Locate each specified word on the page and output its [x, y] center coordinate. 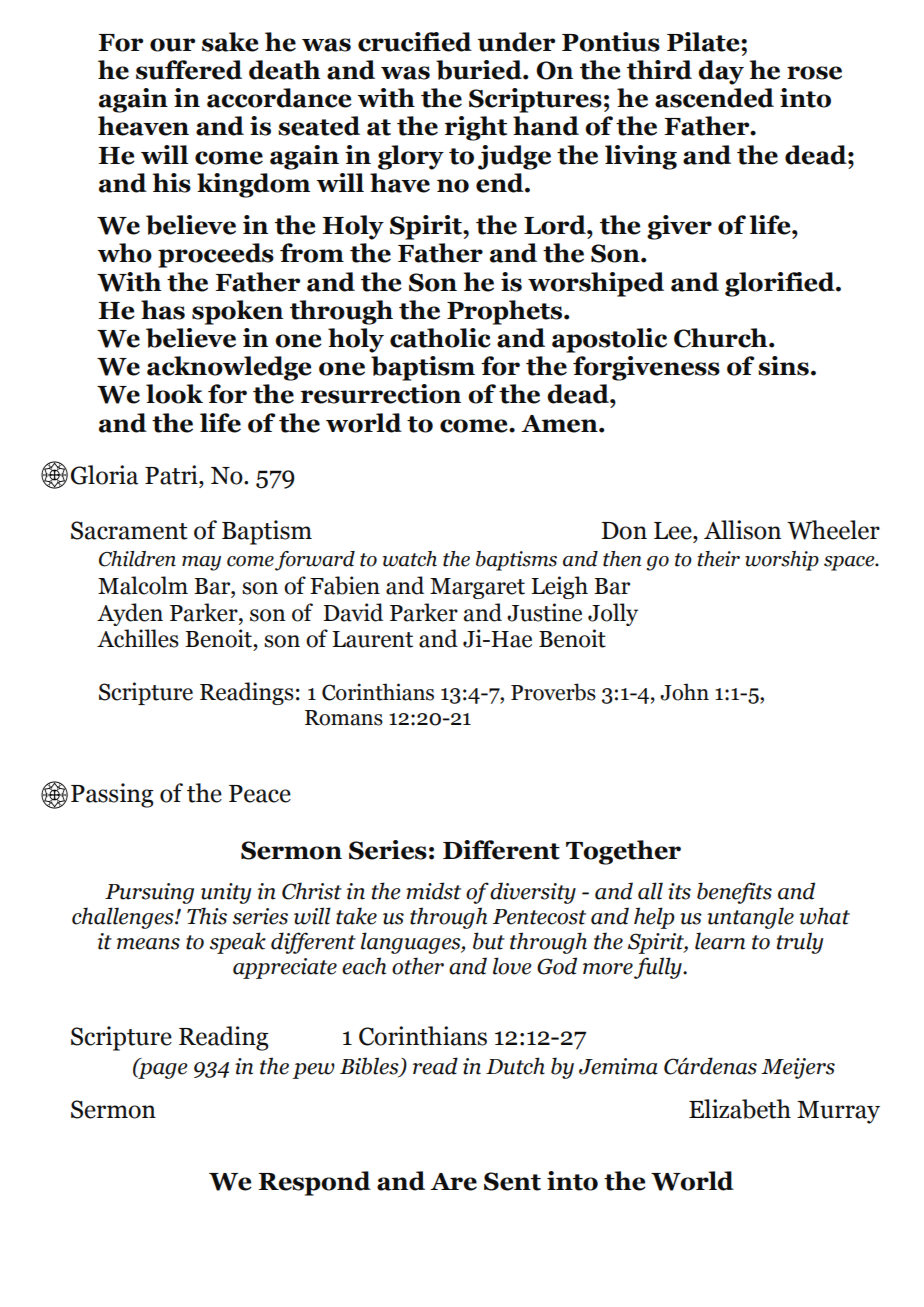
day [721, 72]
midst [433, 891]
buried [480, 70]
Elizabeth [740, 1109]
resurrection [381, 394]
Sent [512, 1181]
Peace [260, 794]
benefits [734, 893]
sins [783, 366]
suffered [189, 70]
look [174, 394]
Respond [314, 1183]
